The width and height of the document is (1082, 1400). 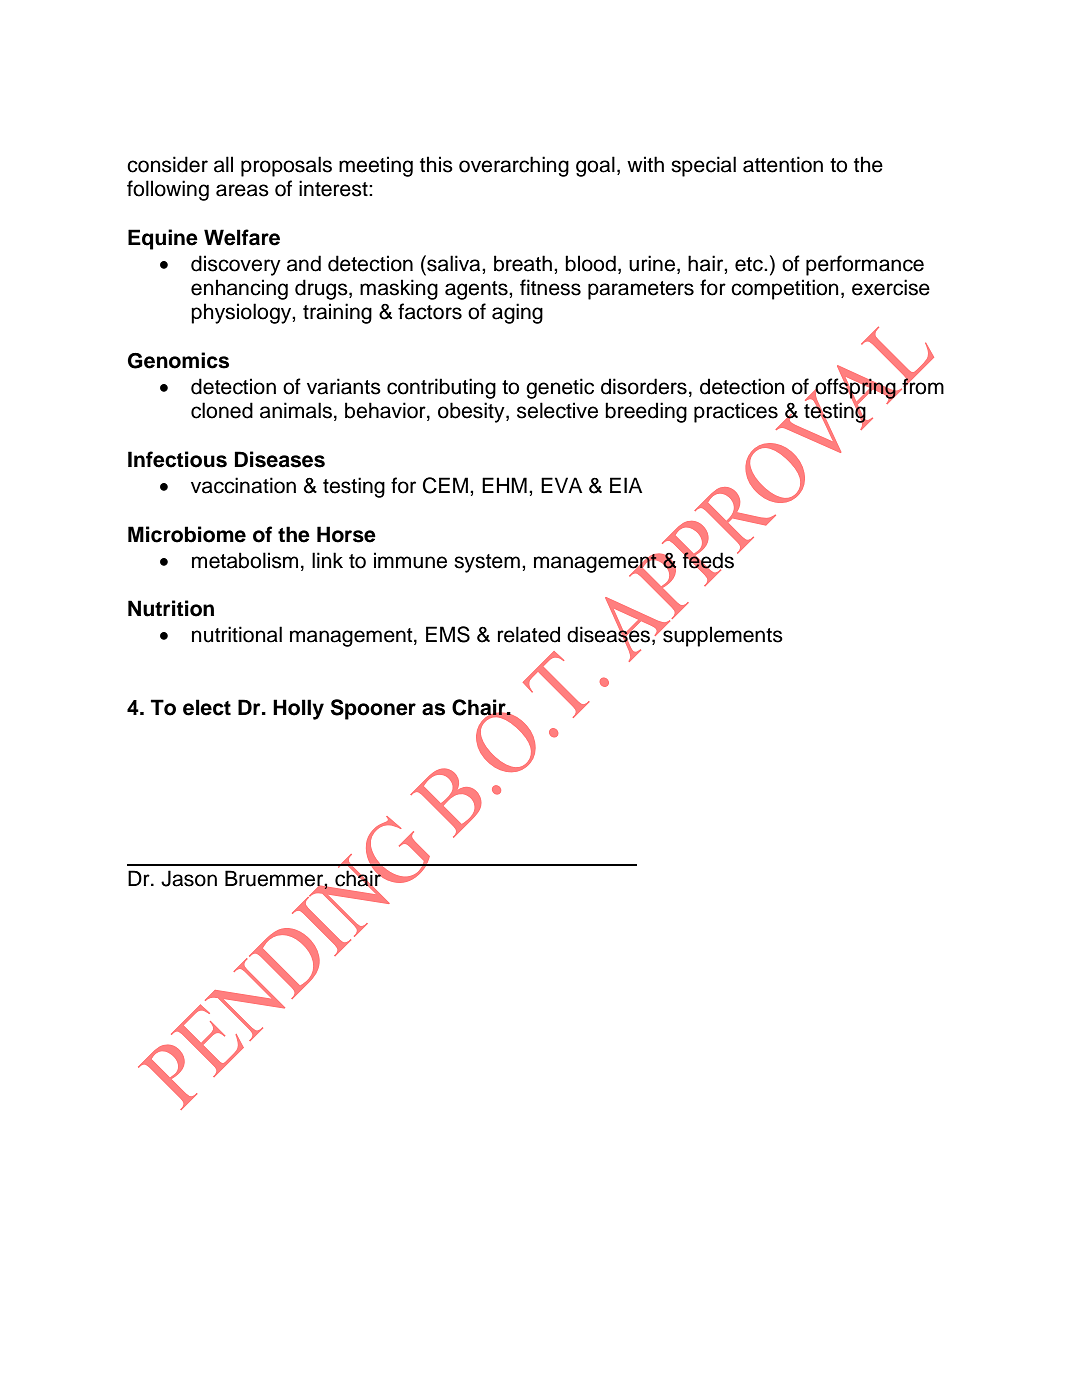 What do you see at coordinates (298, 709) in the document?
I see `Holly` at bounding box center [298, 709].
